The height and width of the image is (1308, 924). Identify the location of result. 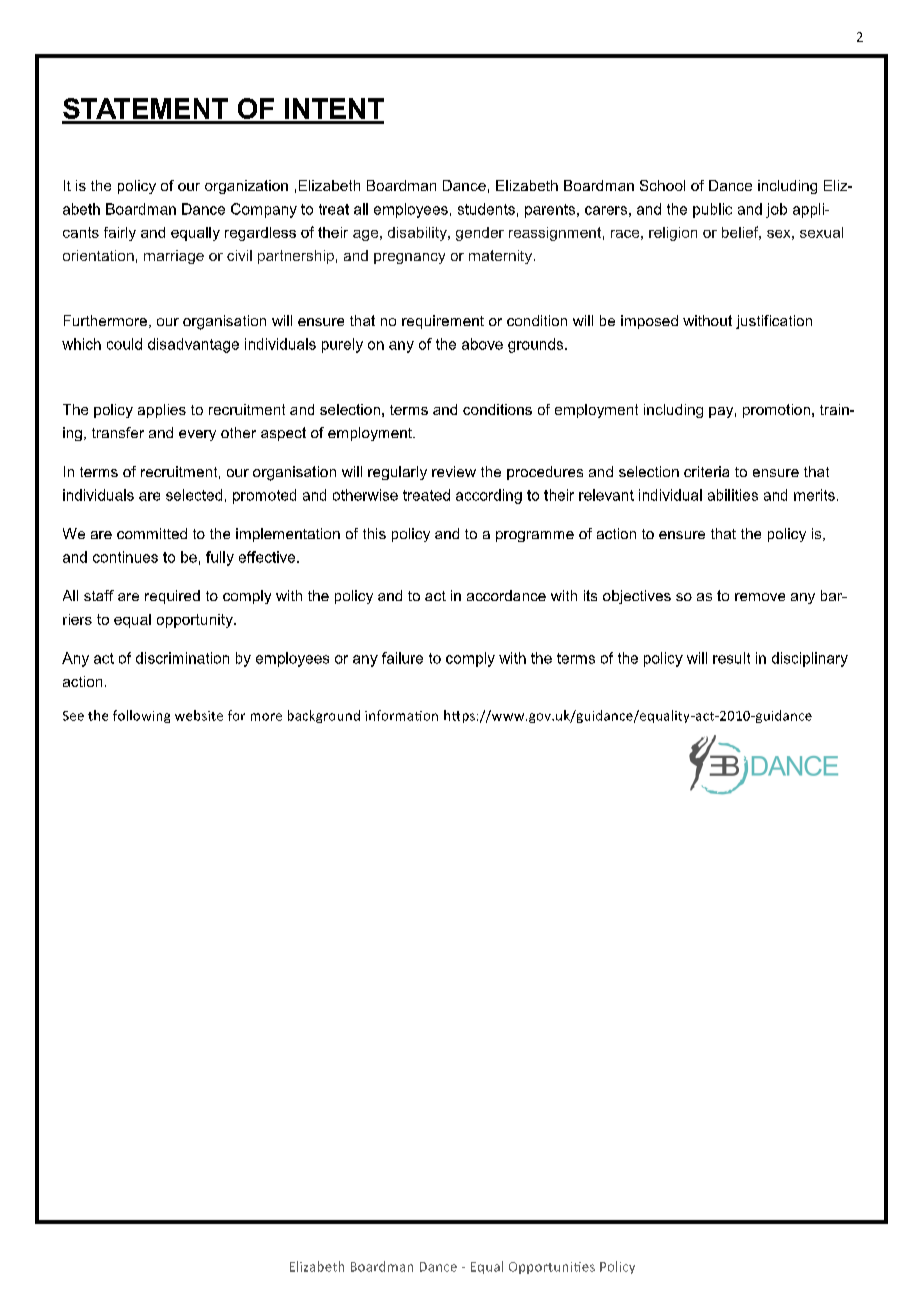
(731, 658).
